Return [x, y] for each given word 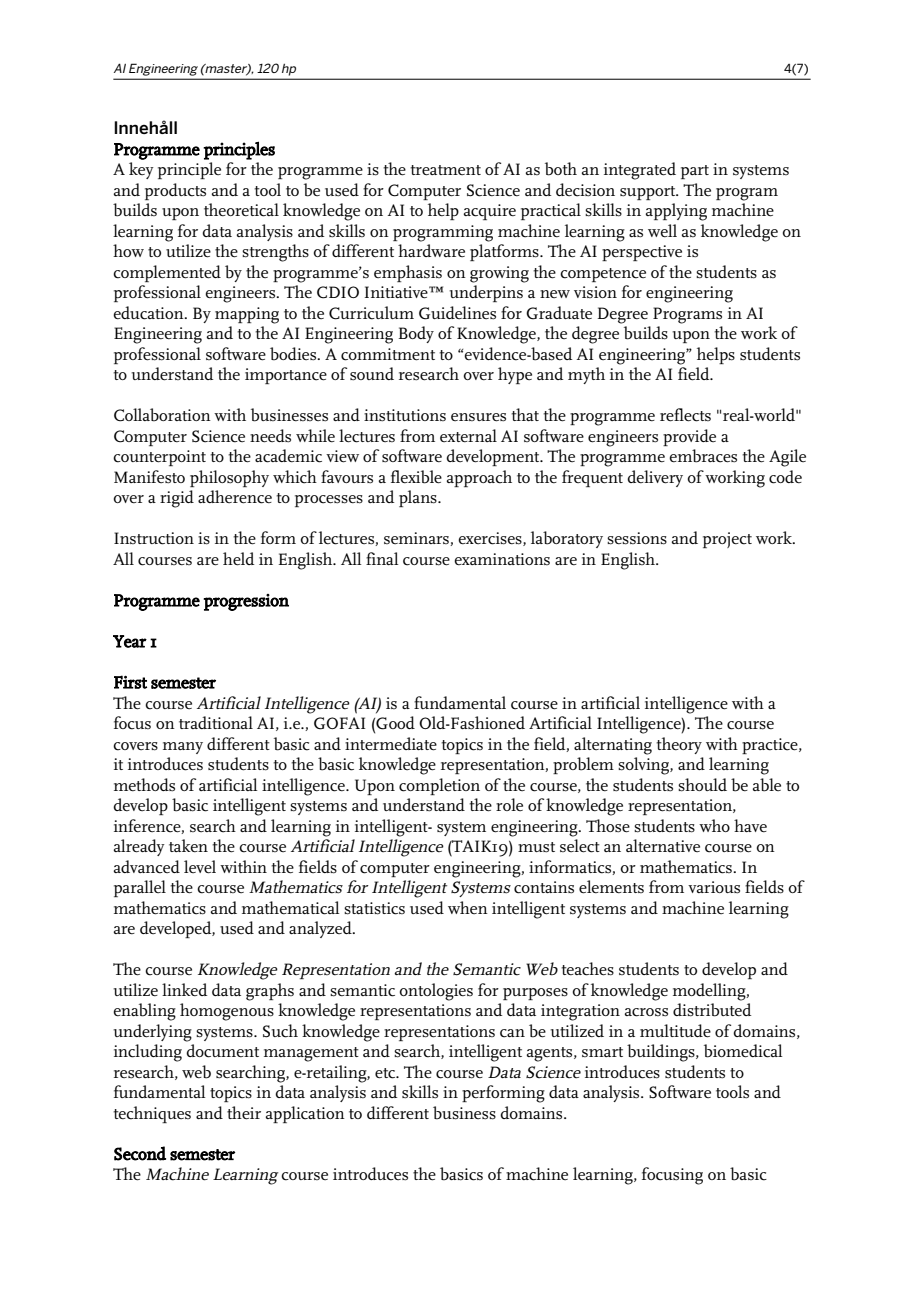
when [468, 907]
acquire [490, 212]
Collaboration [162, 415]
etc [386, 1073]
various [714, 887]
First [130, 682]
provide [689, 437]
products [175, 191]
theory [679, 745]
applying [676, 212]
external [468, 435]
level [200, 867]
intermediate [391, 744]
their [244, 1113]
